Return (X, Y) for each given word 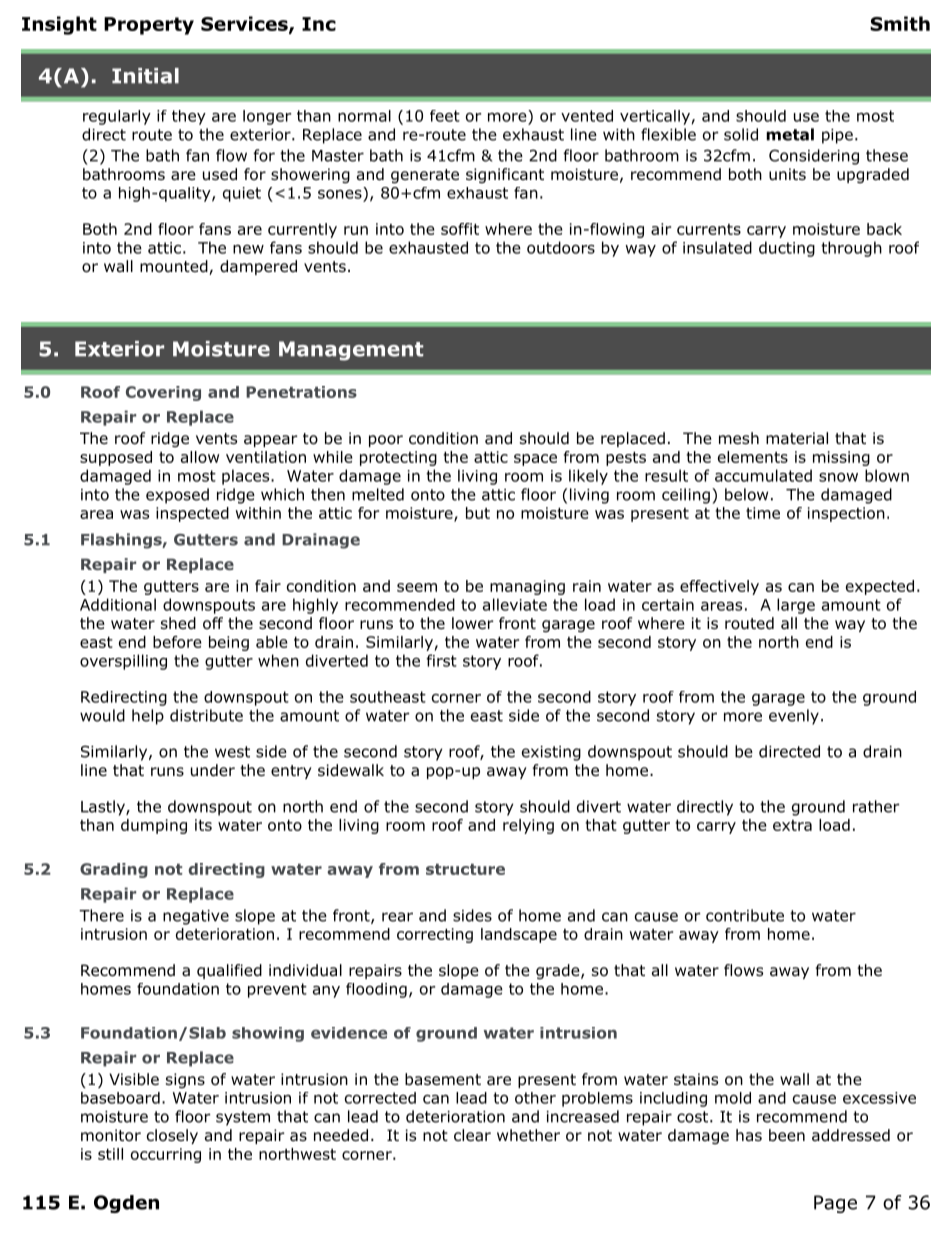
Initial (145, 76)
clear (472, 1135)
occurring (166, 1155)
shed (178, 623)
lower (473, 623)
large (796, 606)
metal (790, 134)
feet (445, 116)
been (787, 1135)
